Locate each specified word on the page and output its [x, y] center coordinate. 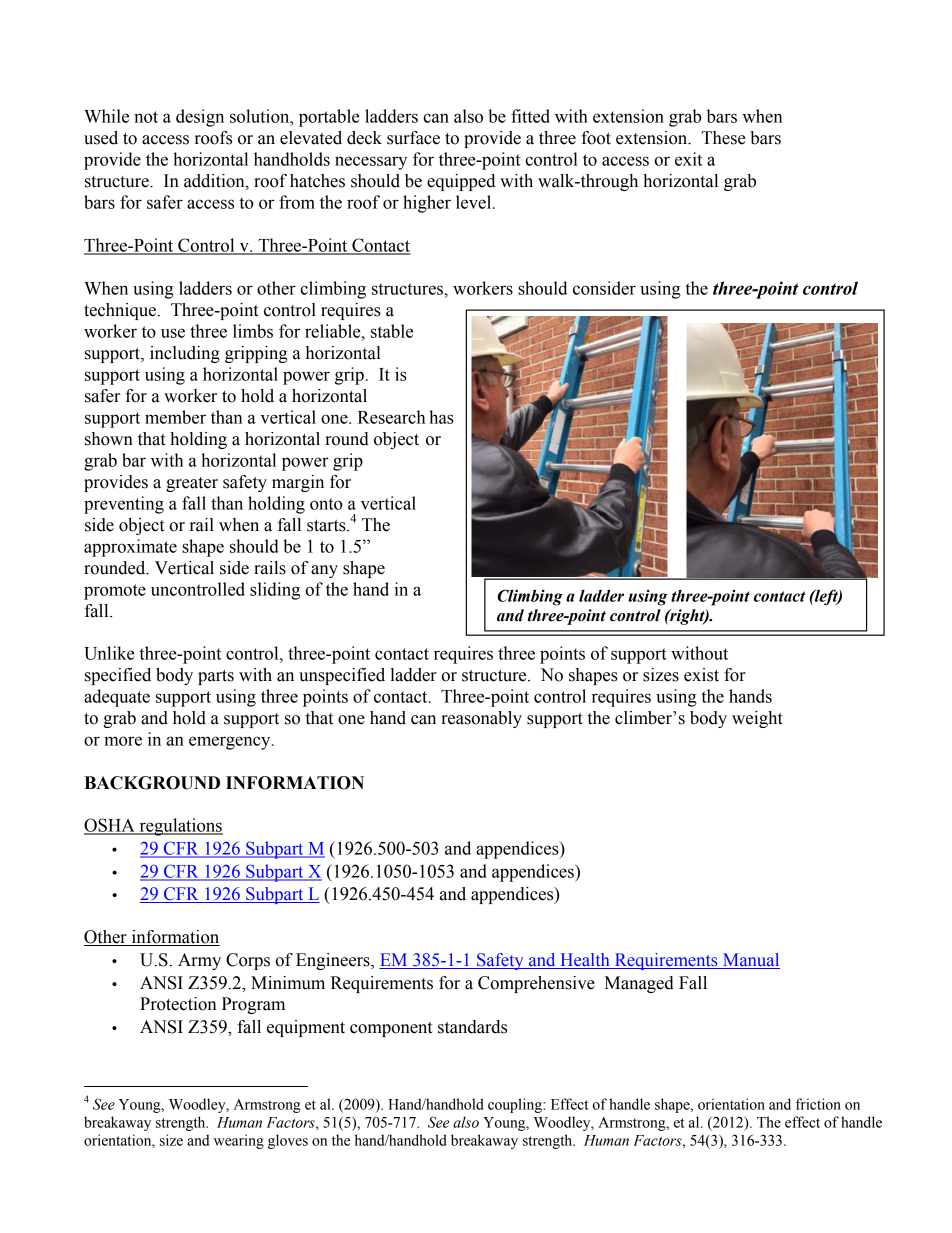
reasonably [481, 719]
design [200, 118]
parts [216, 677]
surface [413, 138]
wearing [239, 1141]
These [723, 138]
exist [701, 675]
